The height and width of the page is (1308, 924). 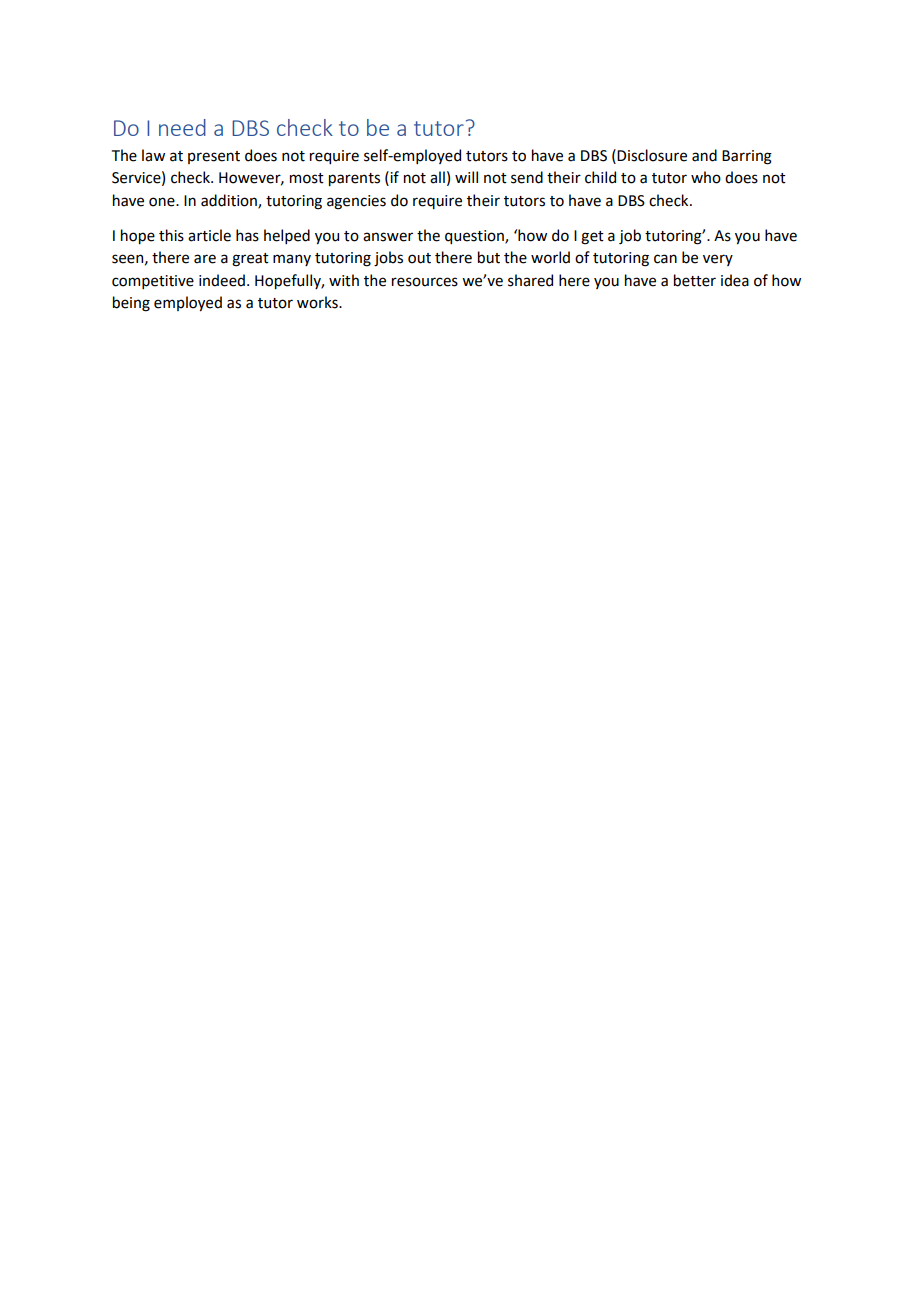 I want to click on Disclosure, so click(x=652, y=155).
